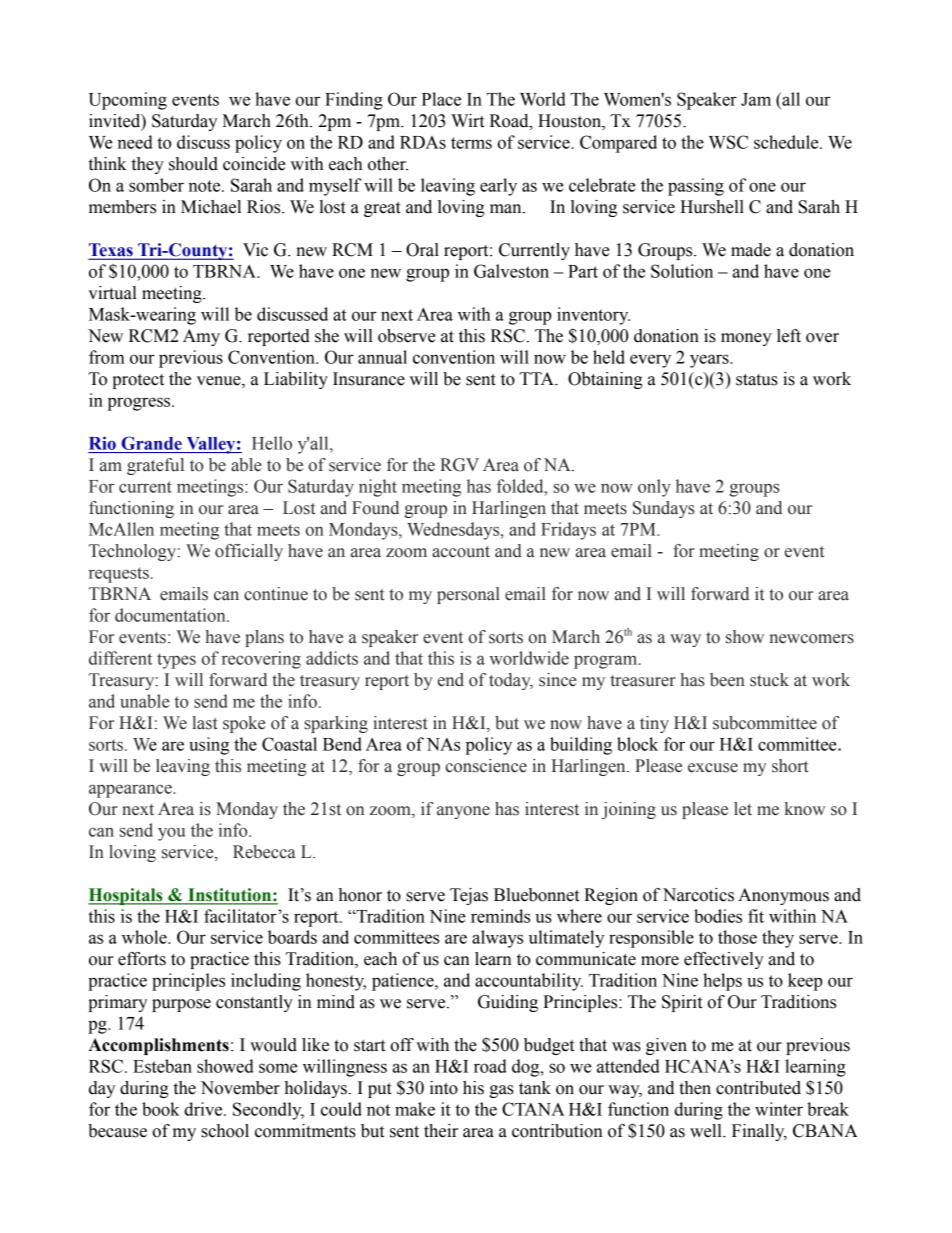  I want to click on conscience, so click(486, 766).
